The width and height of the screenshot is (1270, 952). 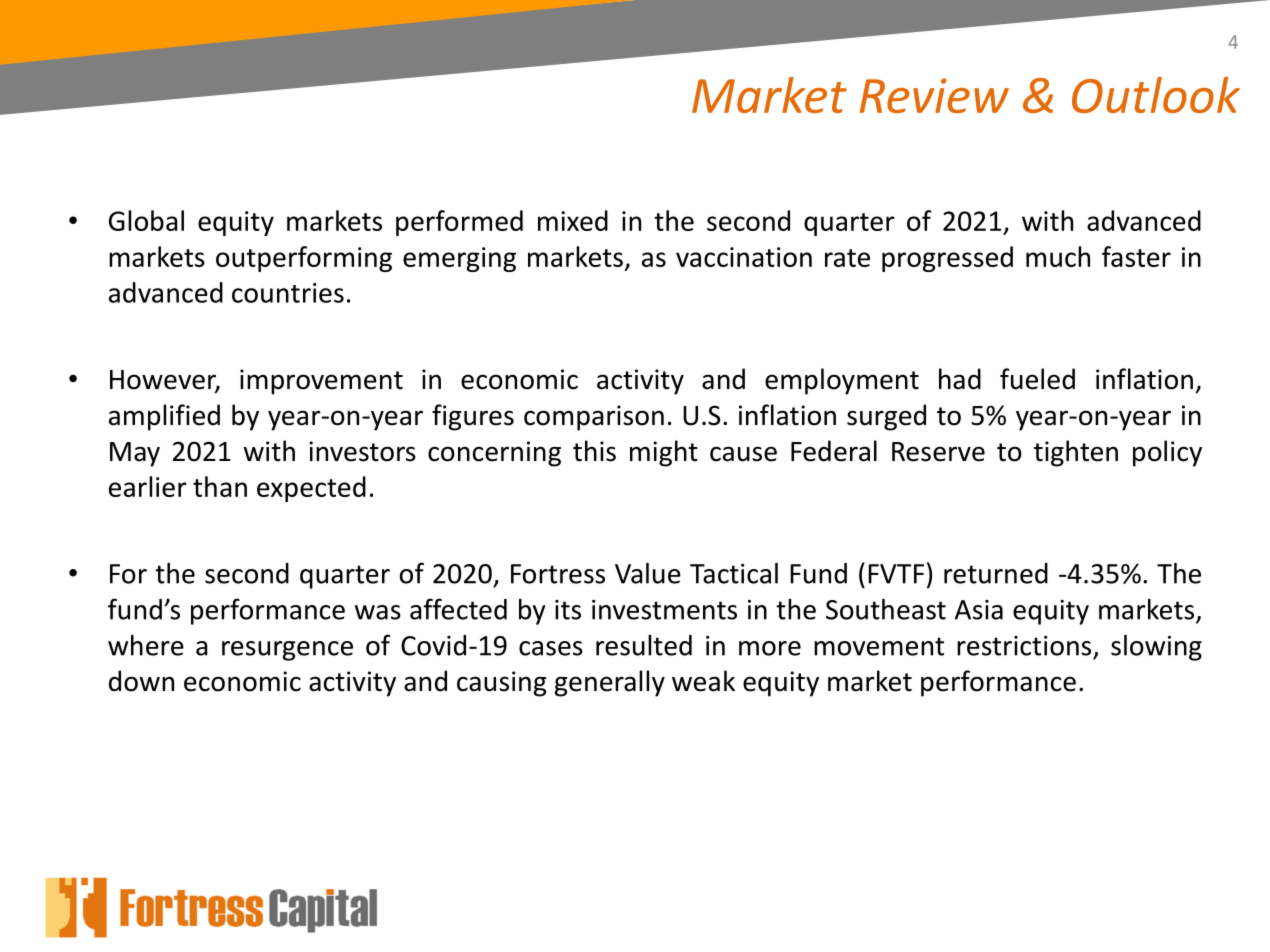 I want to click on generally, so click(x=610, y=683).
